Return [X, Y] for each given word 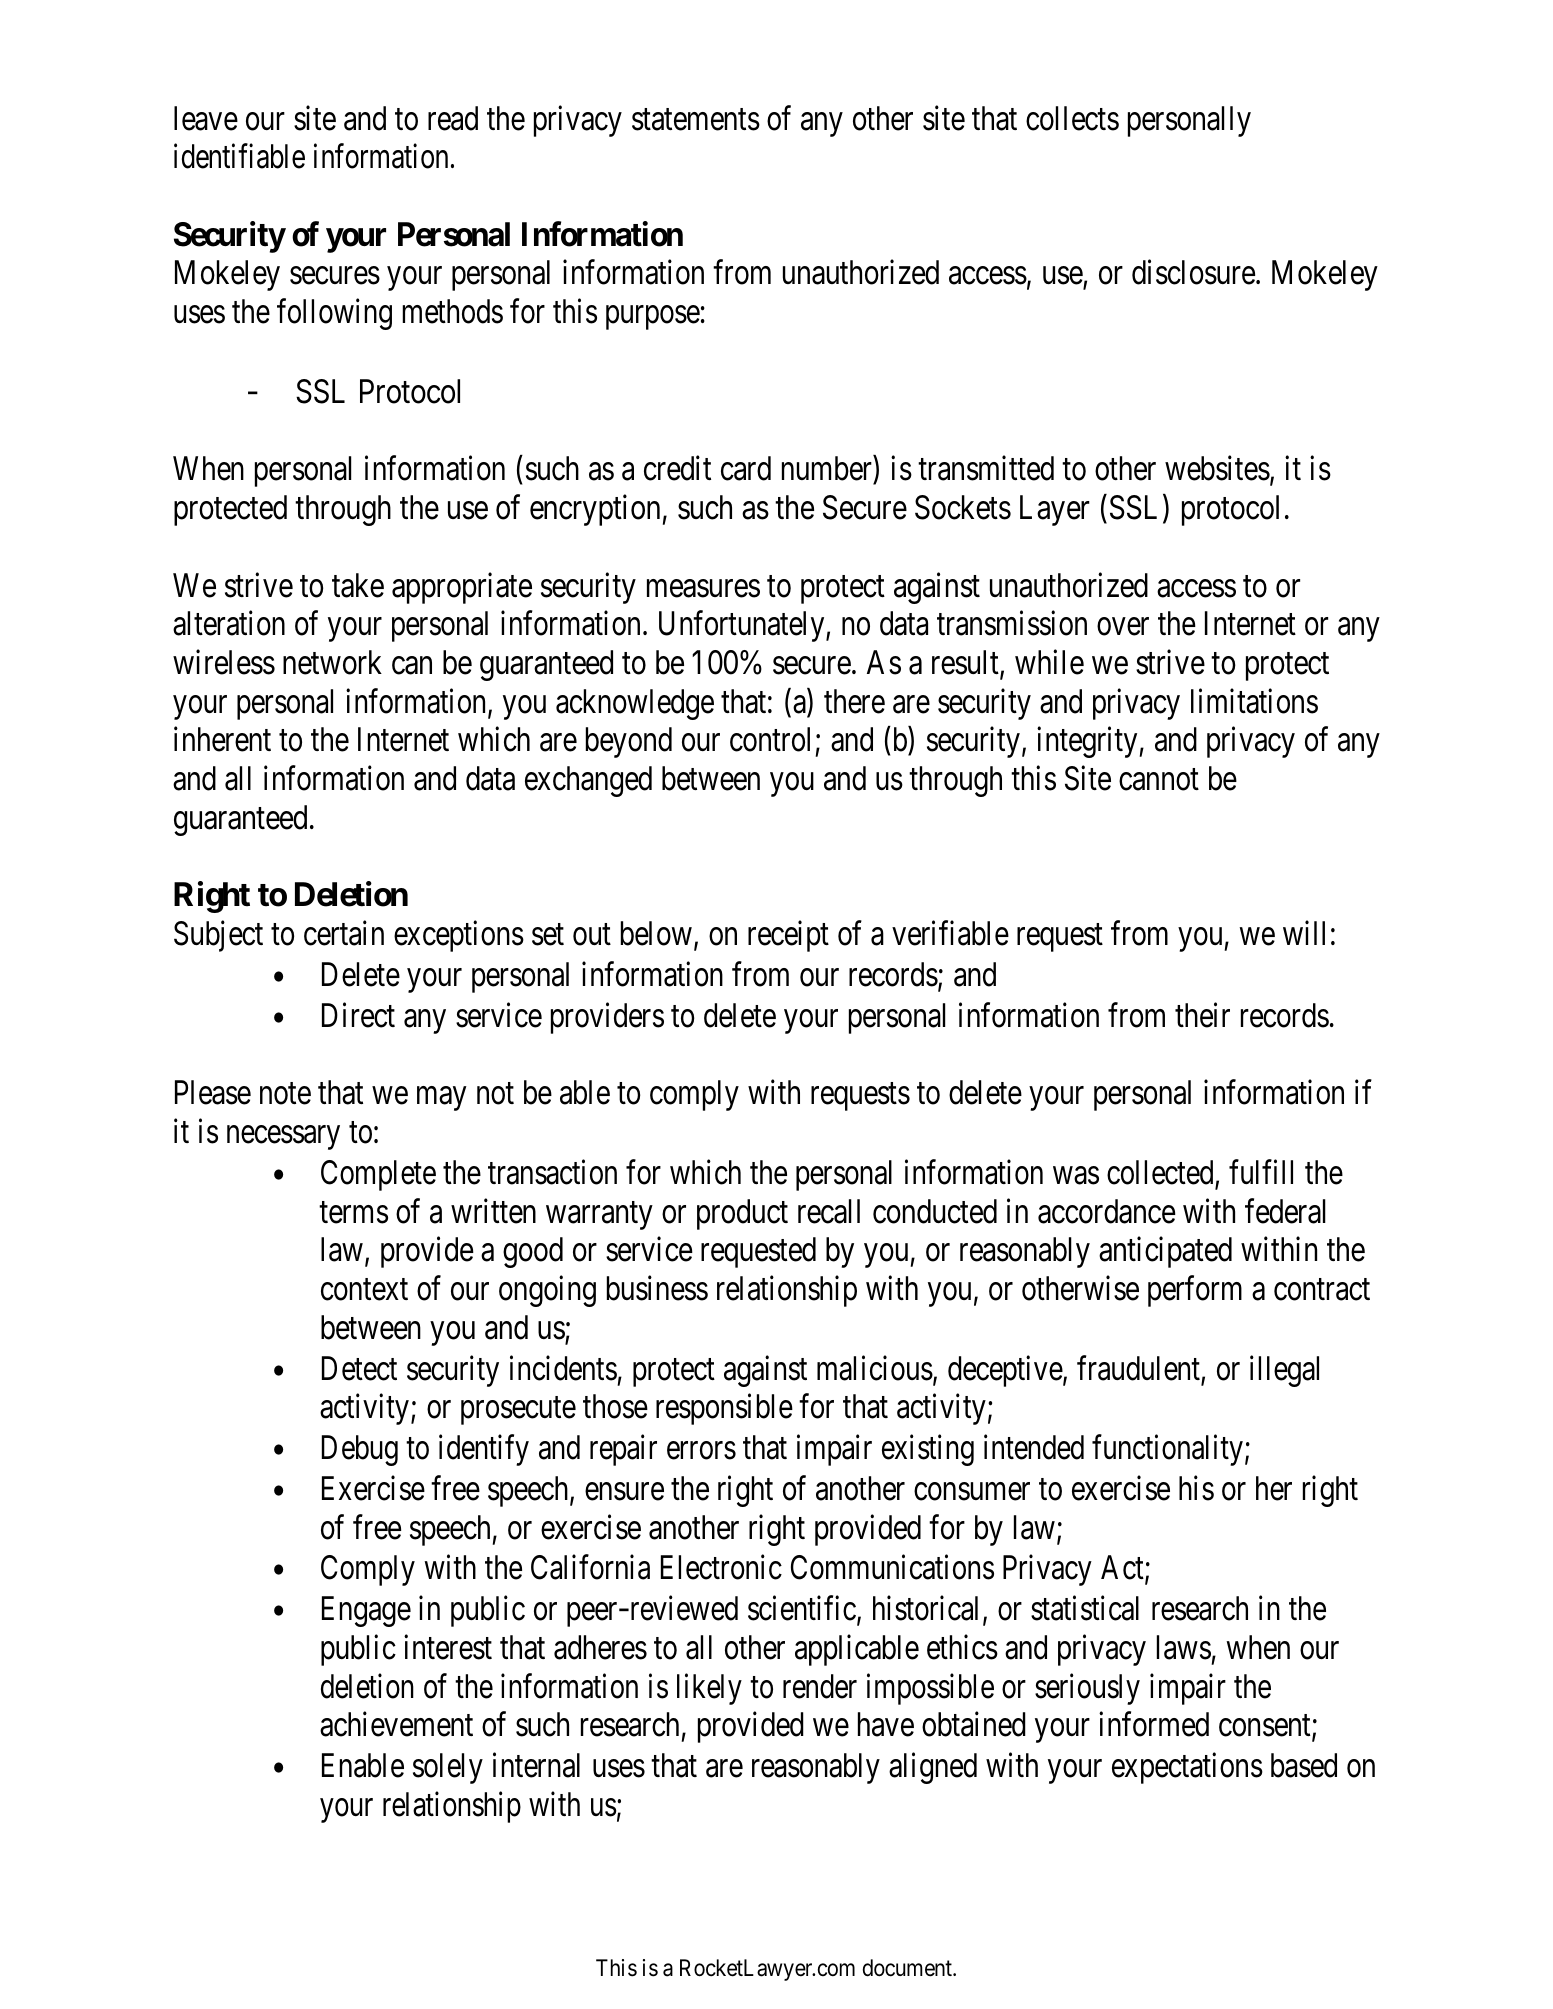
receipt [788, 936]
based [1304, 1765]
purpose [653, 318]
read [453, 118]
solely [448, 1768]
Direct [358, 1015]
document [908, 1968]
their [1202, 1015]
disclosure [1193, 272]
